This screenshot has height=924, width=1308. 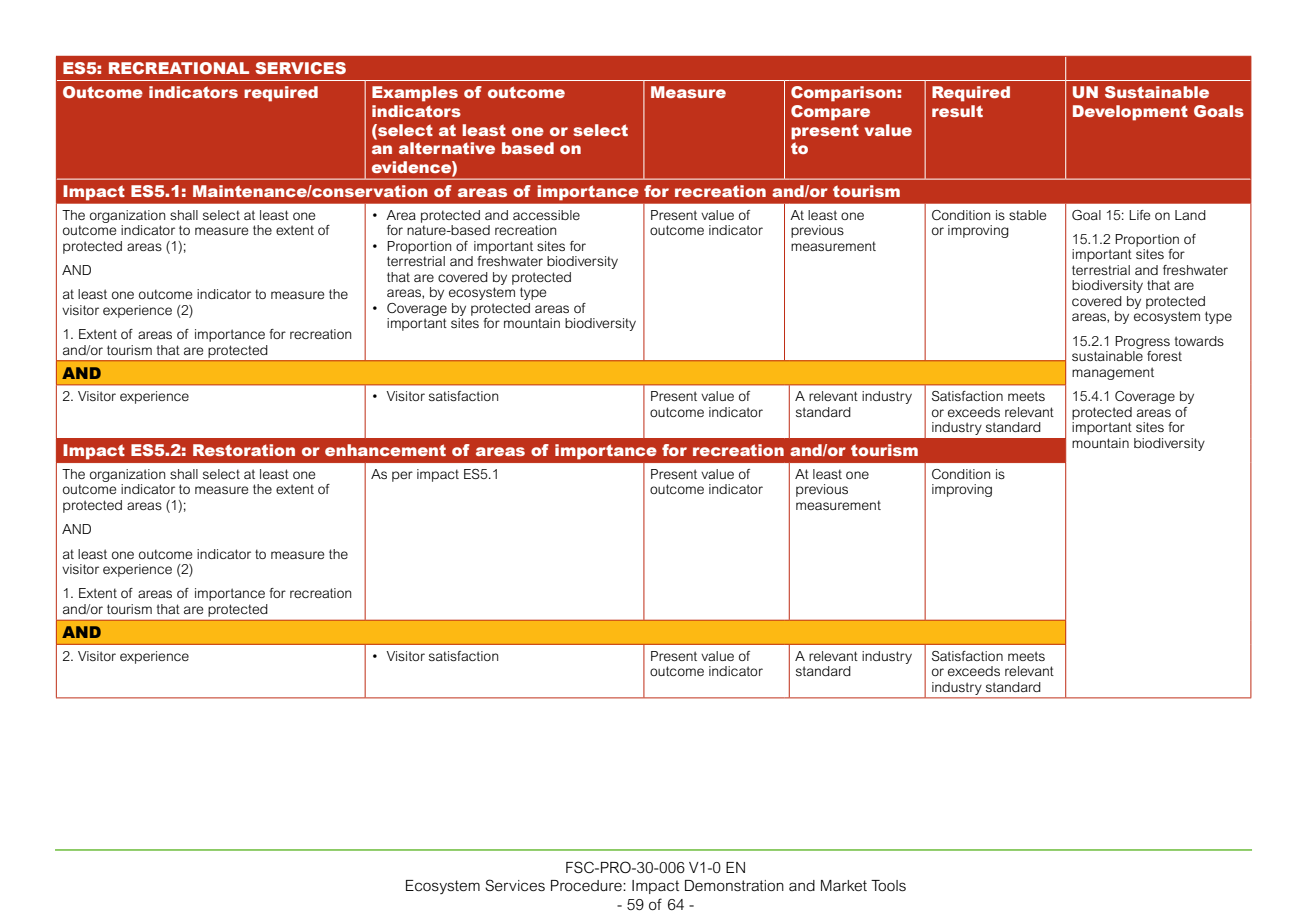 What do you see at coordinates (1130, 113) in the screenshot?
I see `Development` at bounding box center [1130, 113].
